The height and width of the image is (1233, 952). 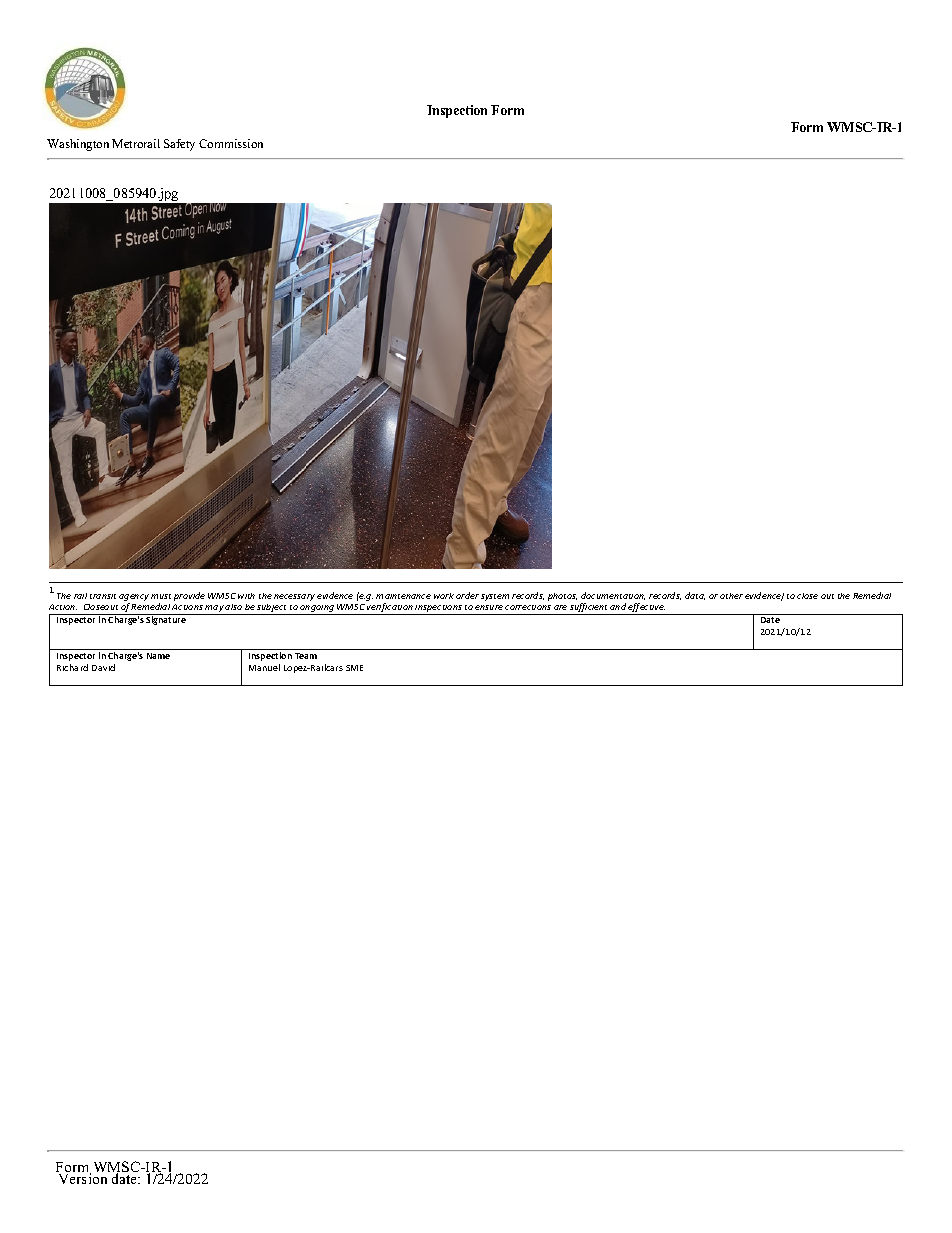 What do you see at coordinates (231, 143) in the image?
I see `Commission` at bounding box center [231, 143].
